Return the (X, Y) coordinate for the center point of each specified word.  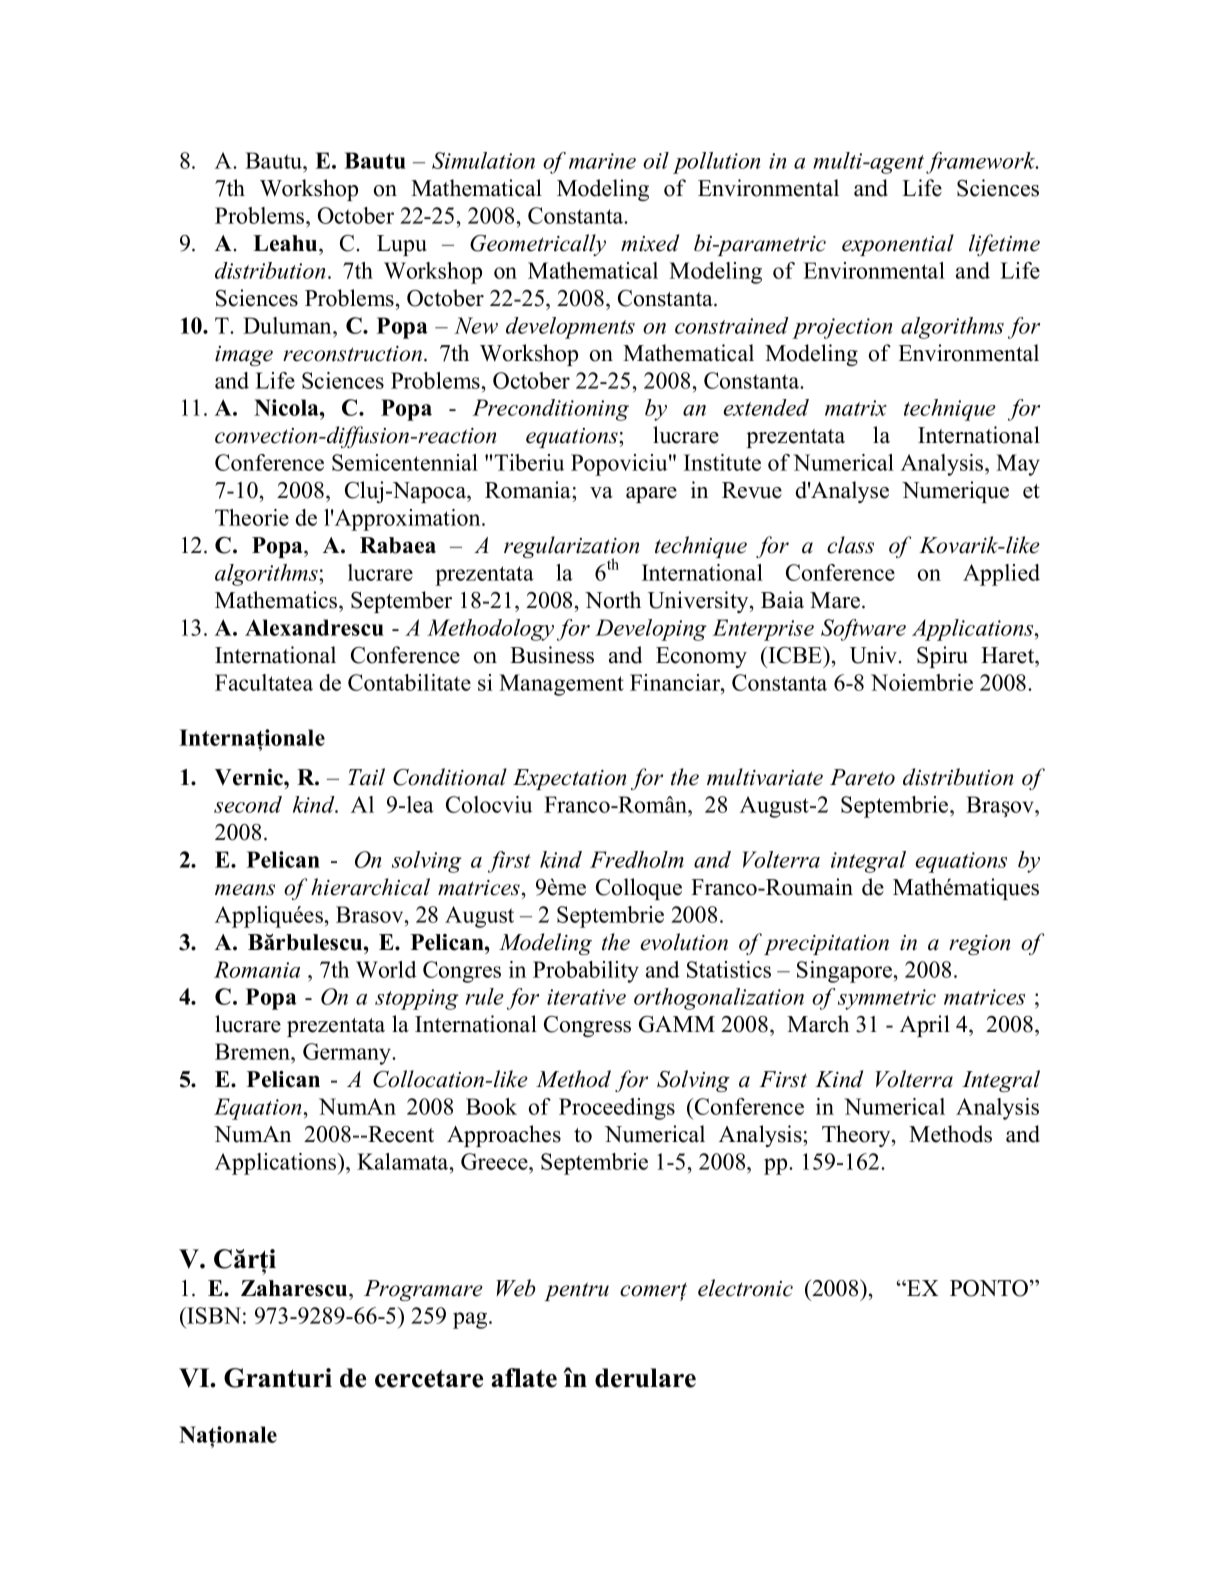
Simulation (483, 160)
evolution (684, 942)
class (850, 545)
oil (656, 160)
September (401, 602)
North (613, 600)
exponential (898, 245)
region (979, 945)
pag (471, 1320)
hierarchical (370, 887)
